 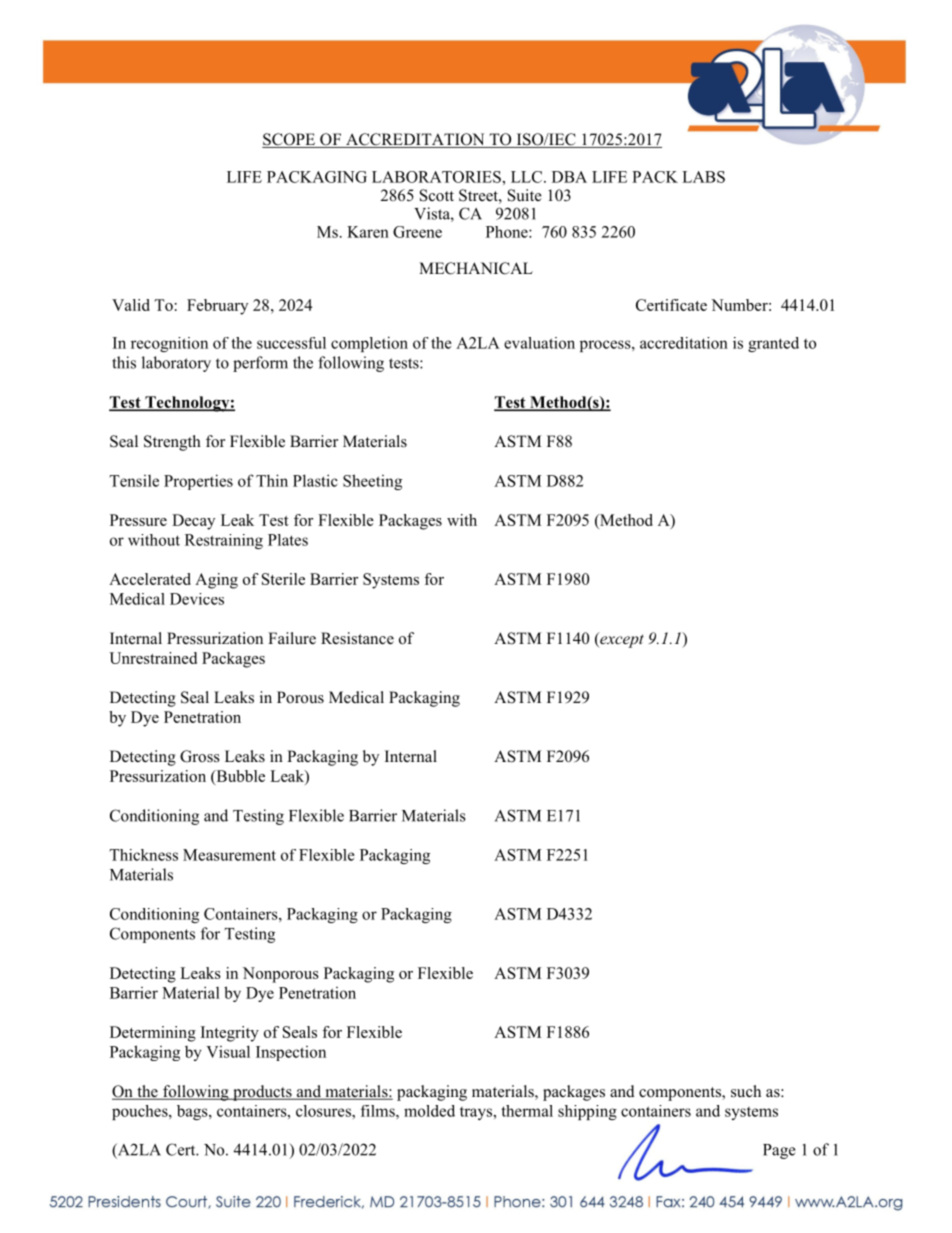 I want to click on such, so click(x=746, y=1091).
